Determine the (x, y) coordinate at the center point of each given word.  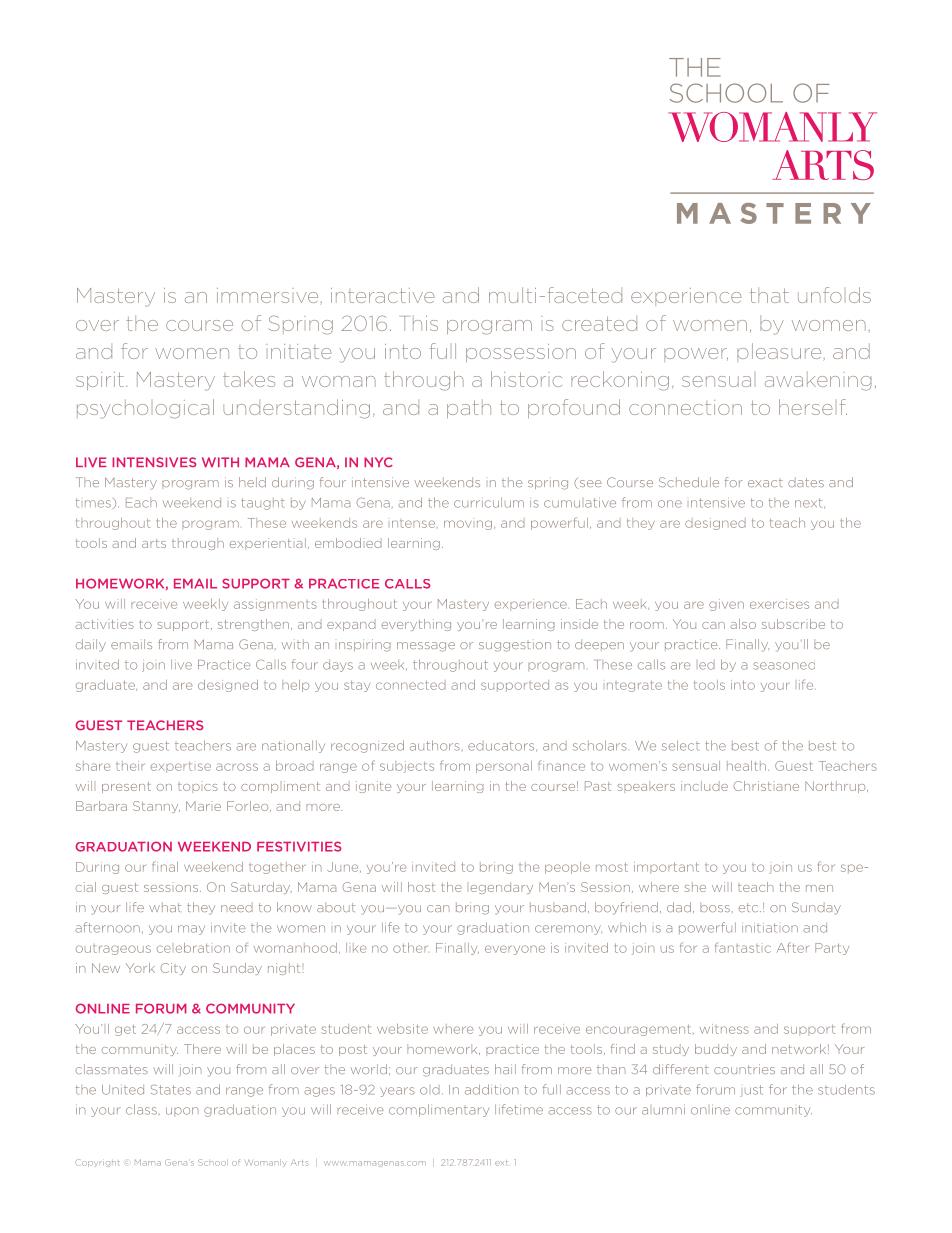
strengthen (253, 625)
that (769, 295)
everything (416, 625)
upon (182, 1111)
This (421, 323)
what (165, 907)
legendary (502, 888)
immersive (269, 295)
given (726, 605)
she (695, 887)
